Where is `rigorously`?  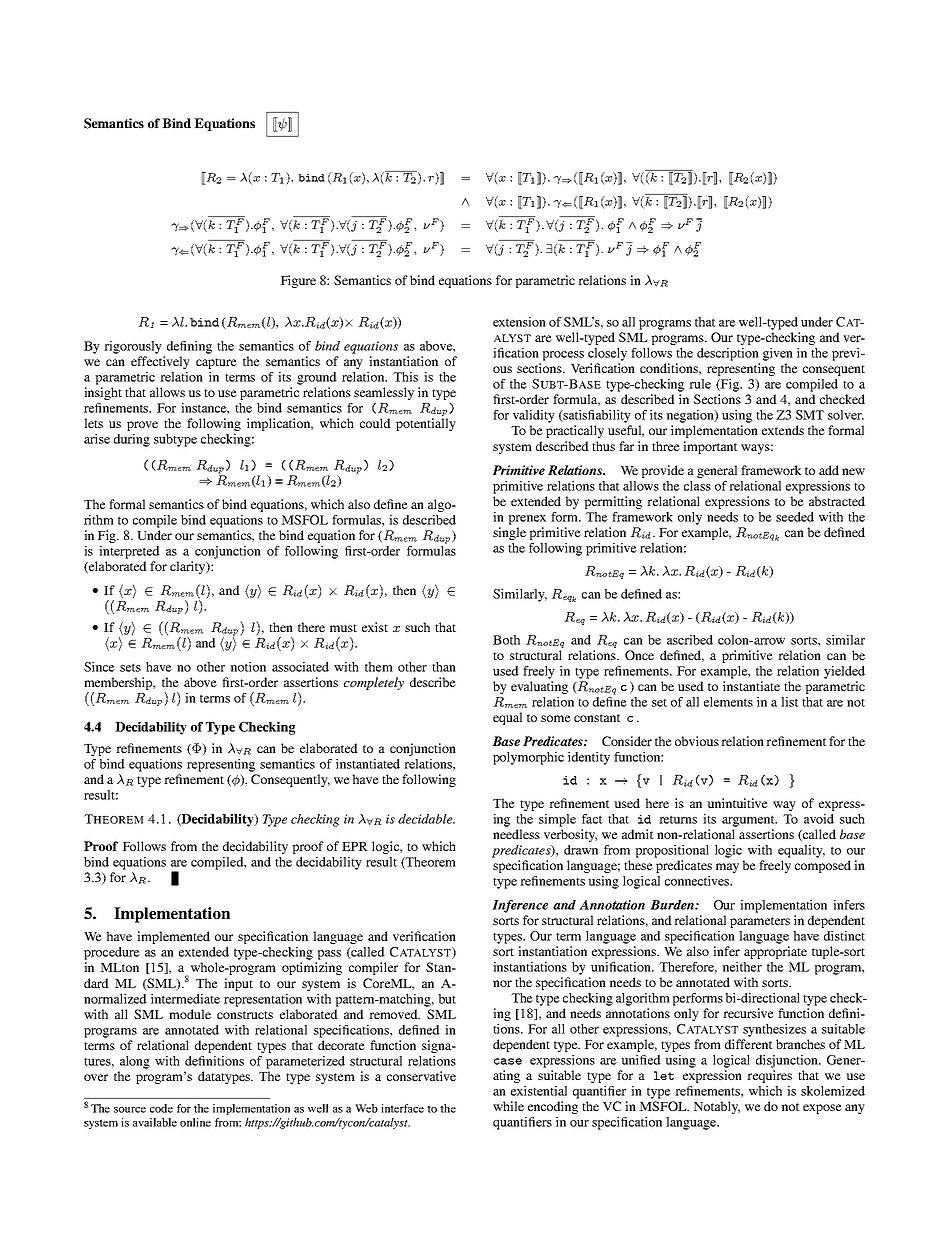 rigorously is located at coordinates (133, 347).
